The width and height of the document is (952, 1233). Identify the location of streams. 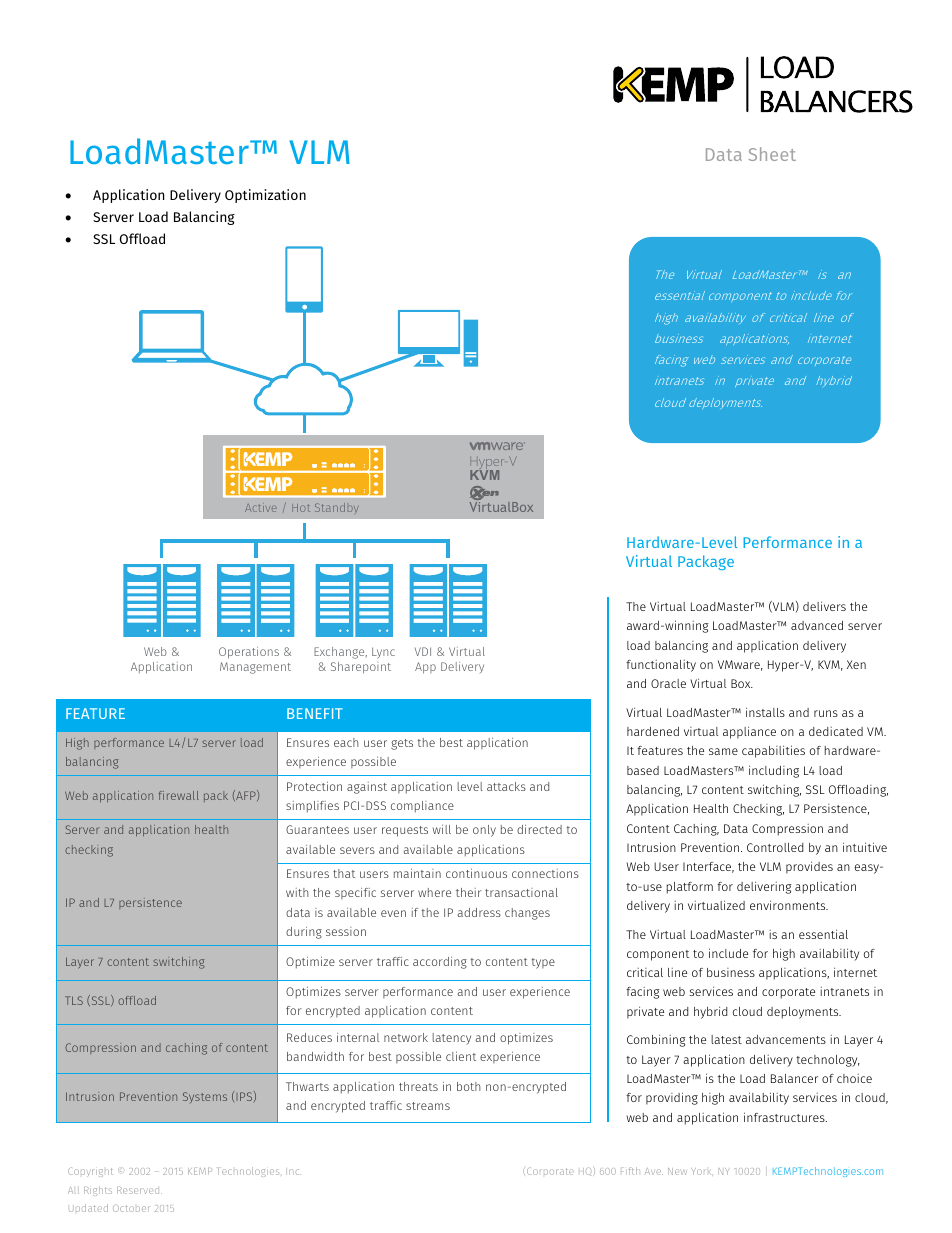
(428, 1106).
